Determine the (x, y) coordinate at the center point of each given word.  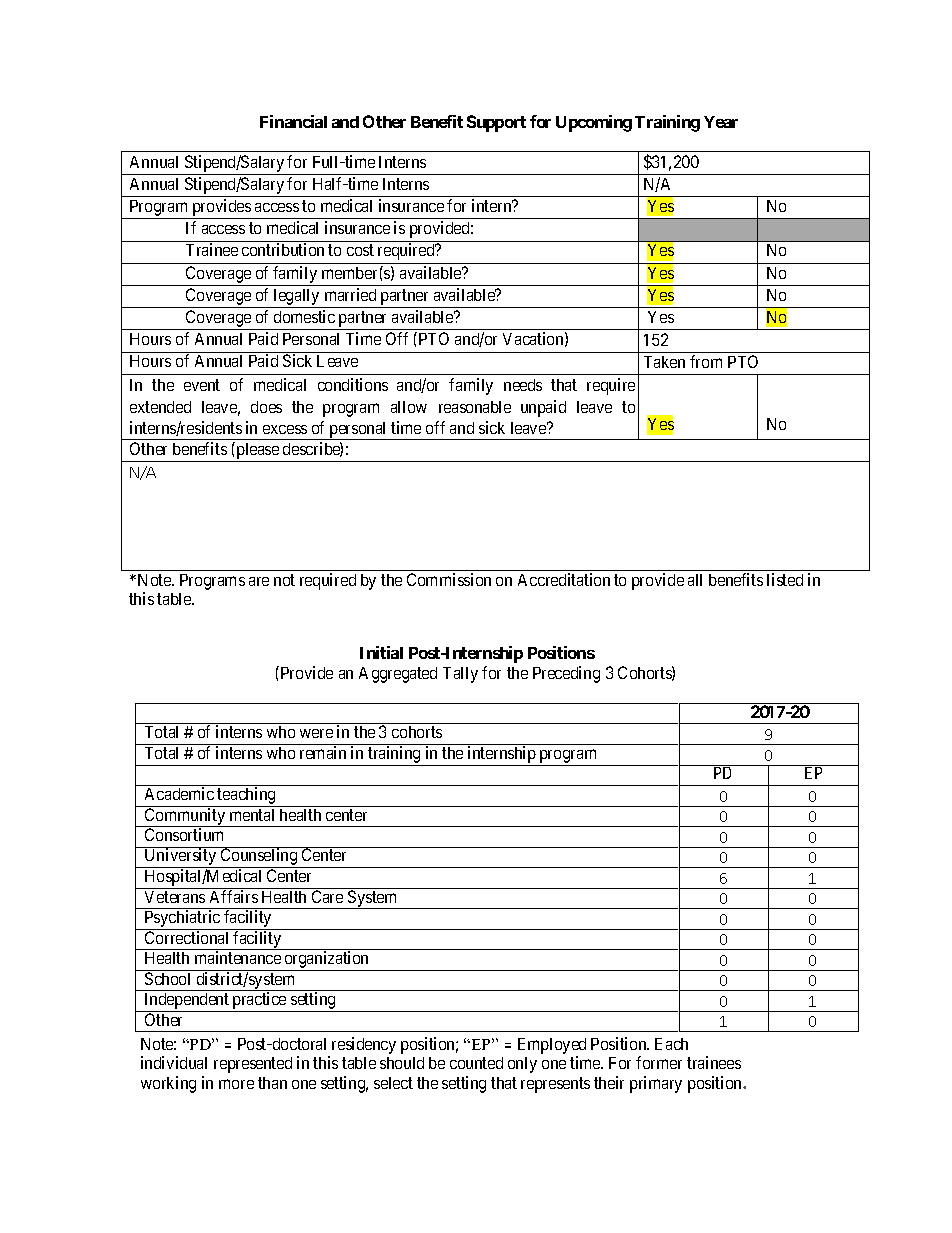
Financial (293, 121)
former (659, 1062)
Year (721, 122)
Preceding (566, 674)
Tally (460, 675)
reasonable (475, 407)
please (257, 452)
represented (253, 1065)
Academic (179, 793)
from (706, 361)
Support (496, 123)
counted (476, 1063)
